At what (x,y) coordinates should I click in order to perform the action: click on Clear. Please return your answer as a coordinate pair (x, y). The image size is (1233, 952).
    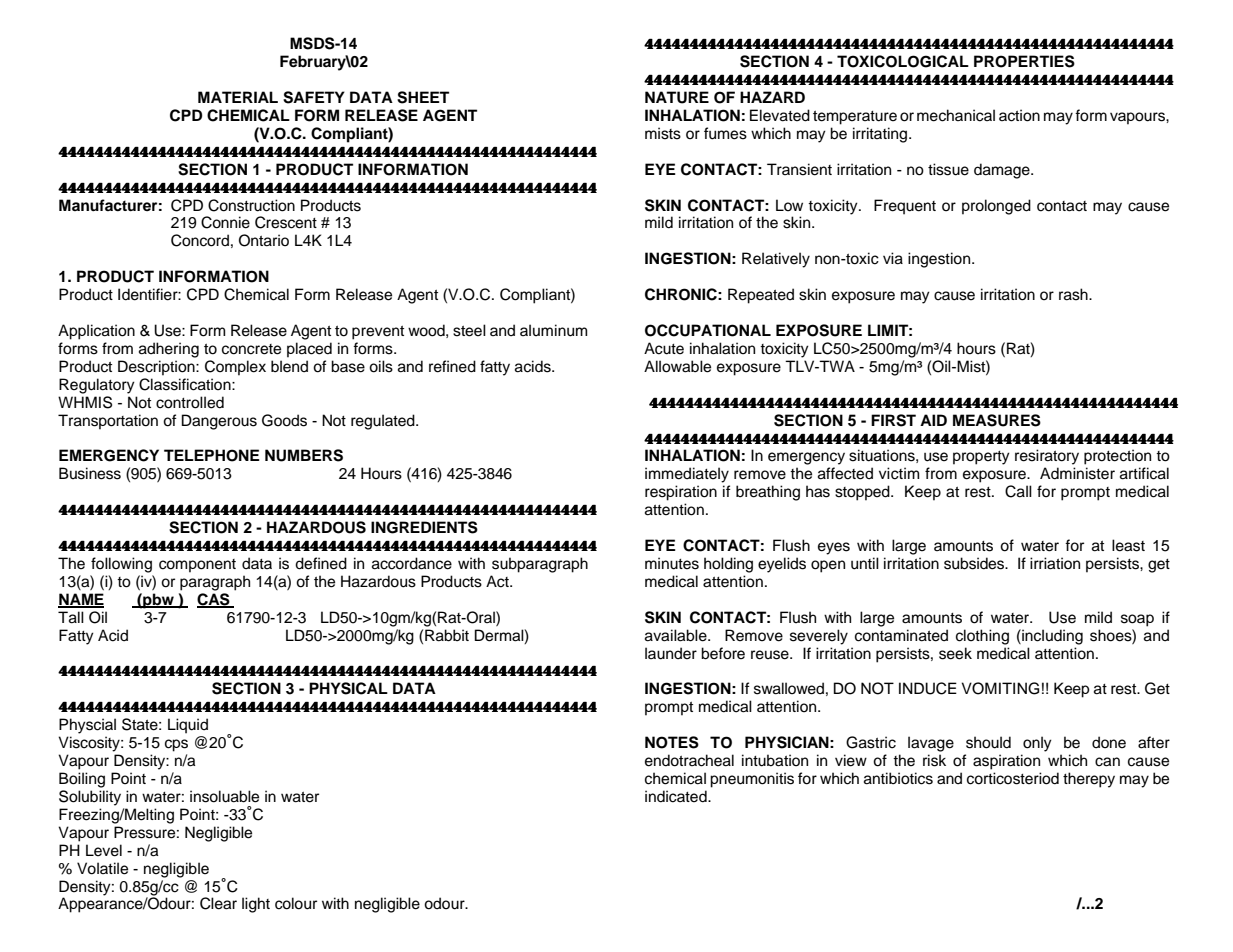
    Looking at the image, I should click on (218, 903).
